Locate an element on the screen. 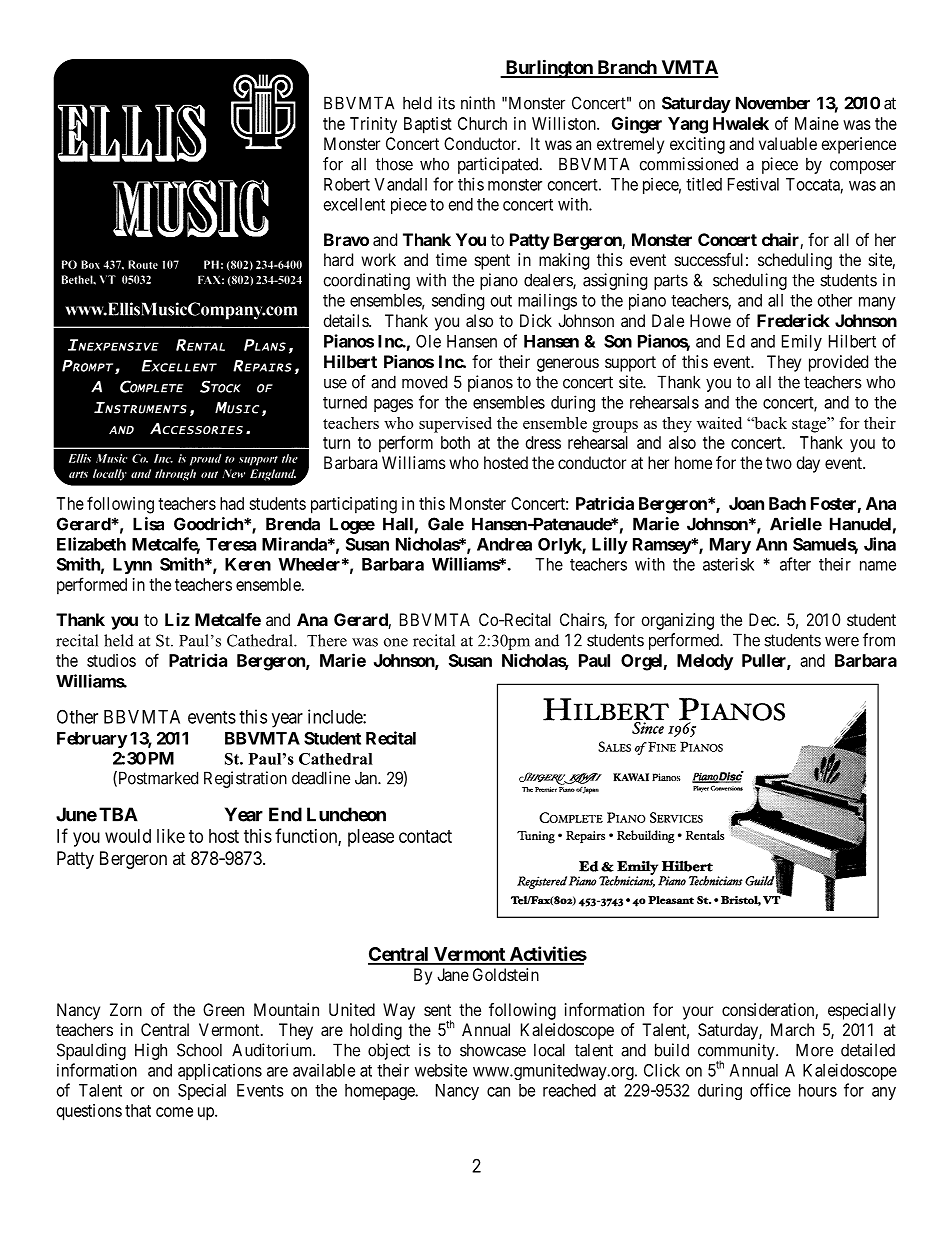  Lynn is located at coordinates (132, 566).
